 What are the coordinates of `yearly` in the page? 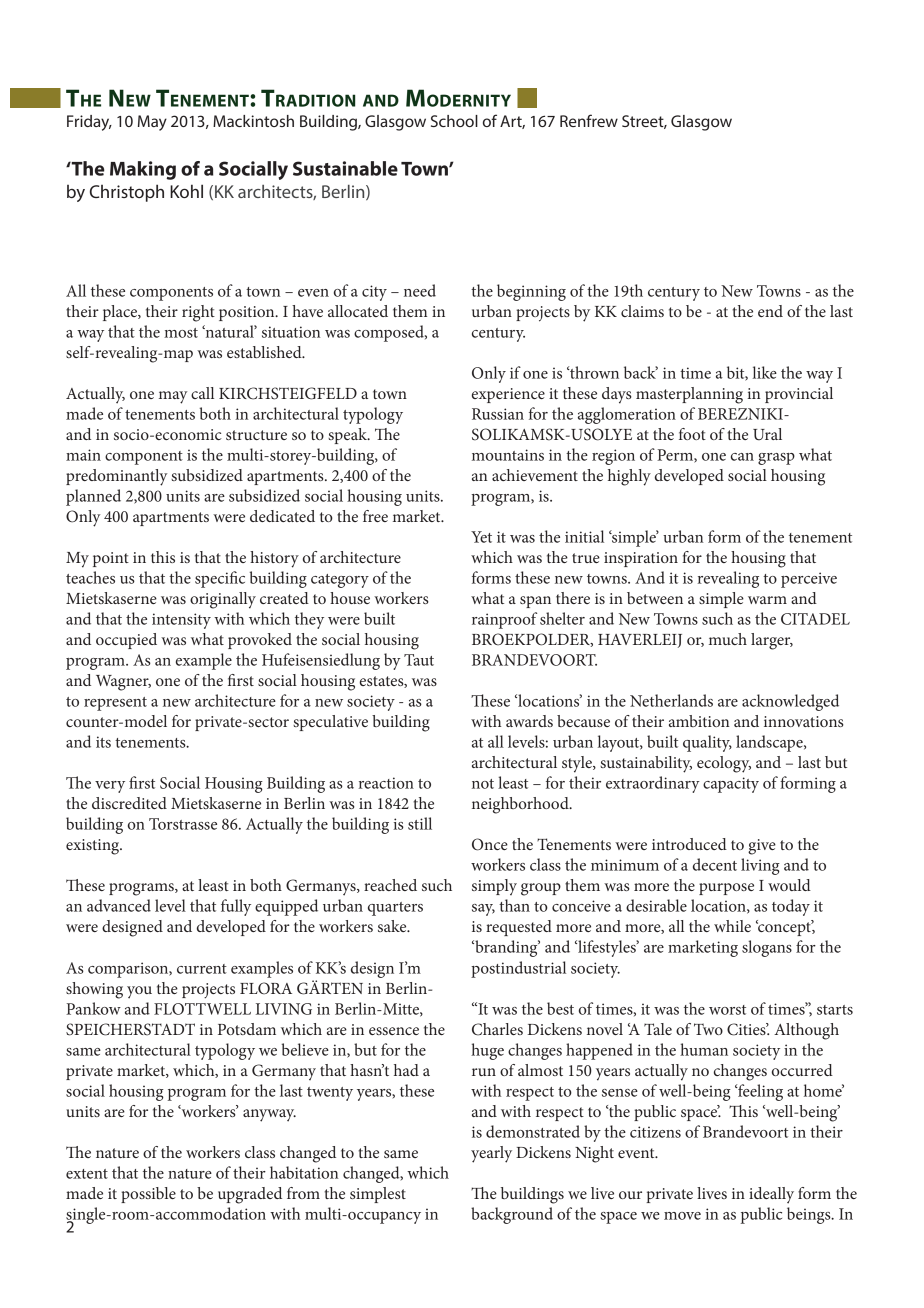 It's located at (491, 1154).
